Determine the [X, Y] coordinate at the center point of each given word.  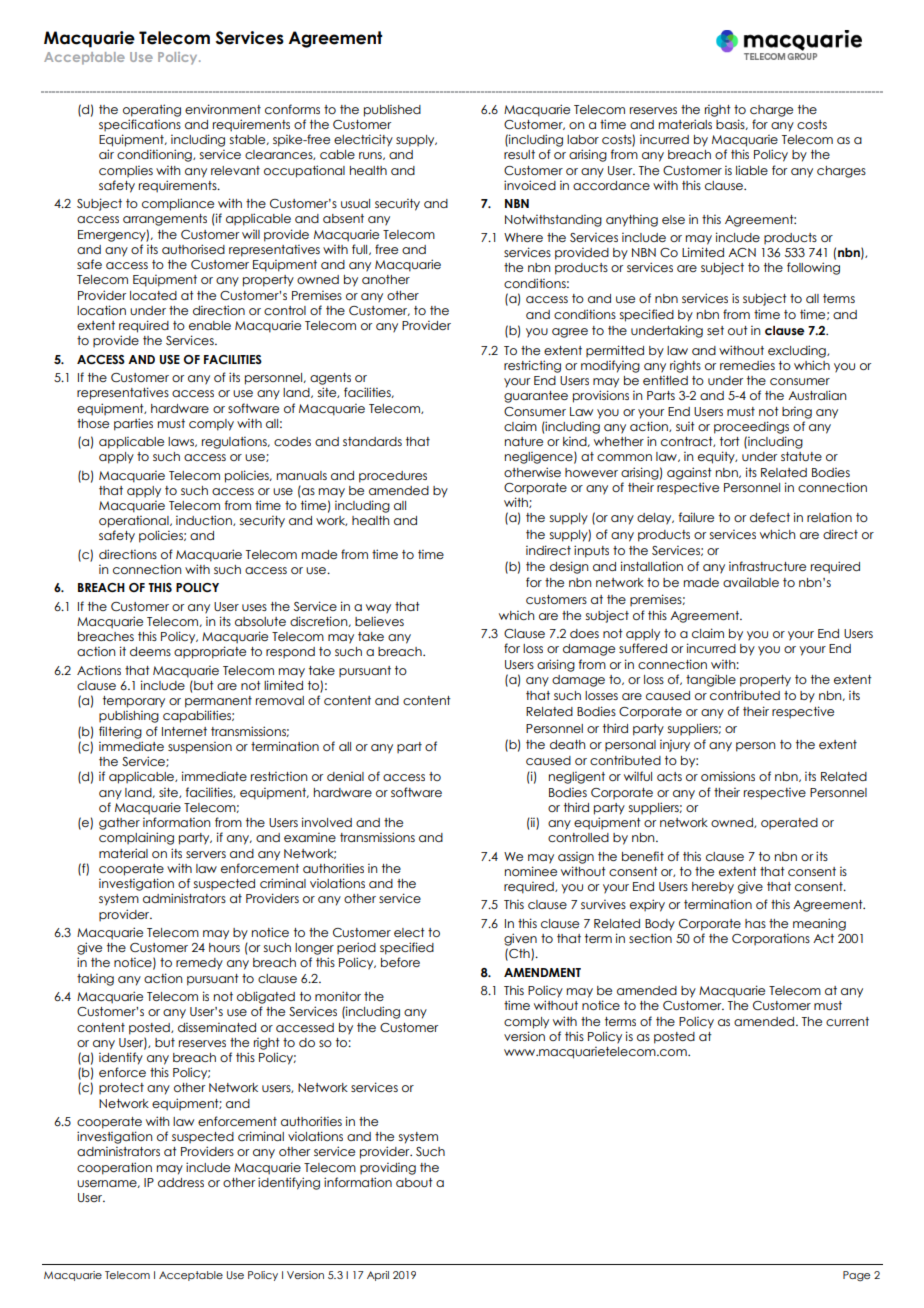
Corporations [771, 939]
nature [524, 441]
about [414, 1182]
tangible [711, 681]
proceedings [751, 427]
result [519, 154]
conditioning [155, 155]
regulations [235, 443]
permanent [218, 702]
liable [752, 170]
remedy [199, 964]
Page [856, 1276]
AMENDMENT [542, 972]
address [181, 1182]
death [567, 744]
